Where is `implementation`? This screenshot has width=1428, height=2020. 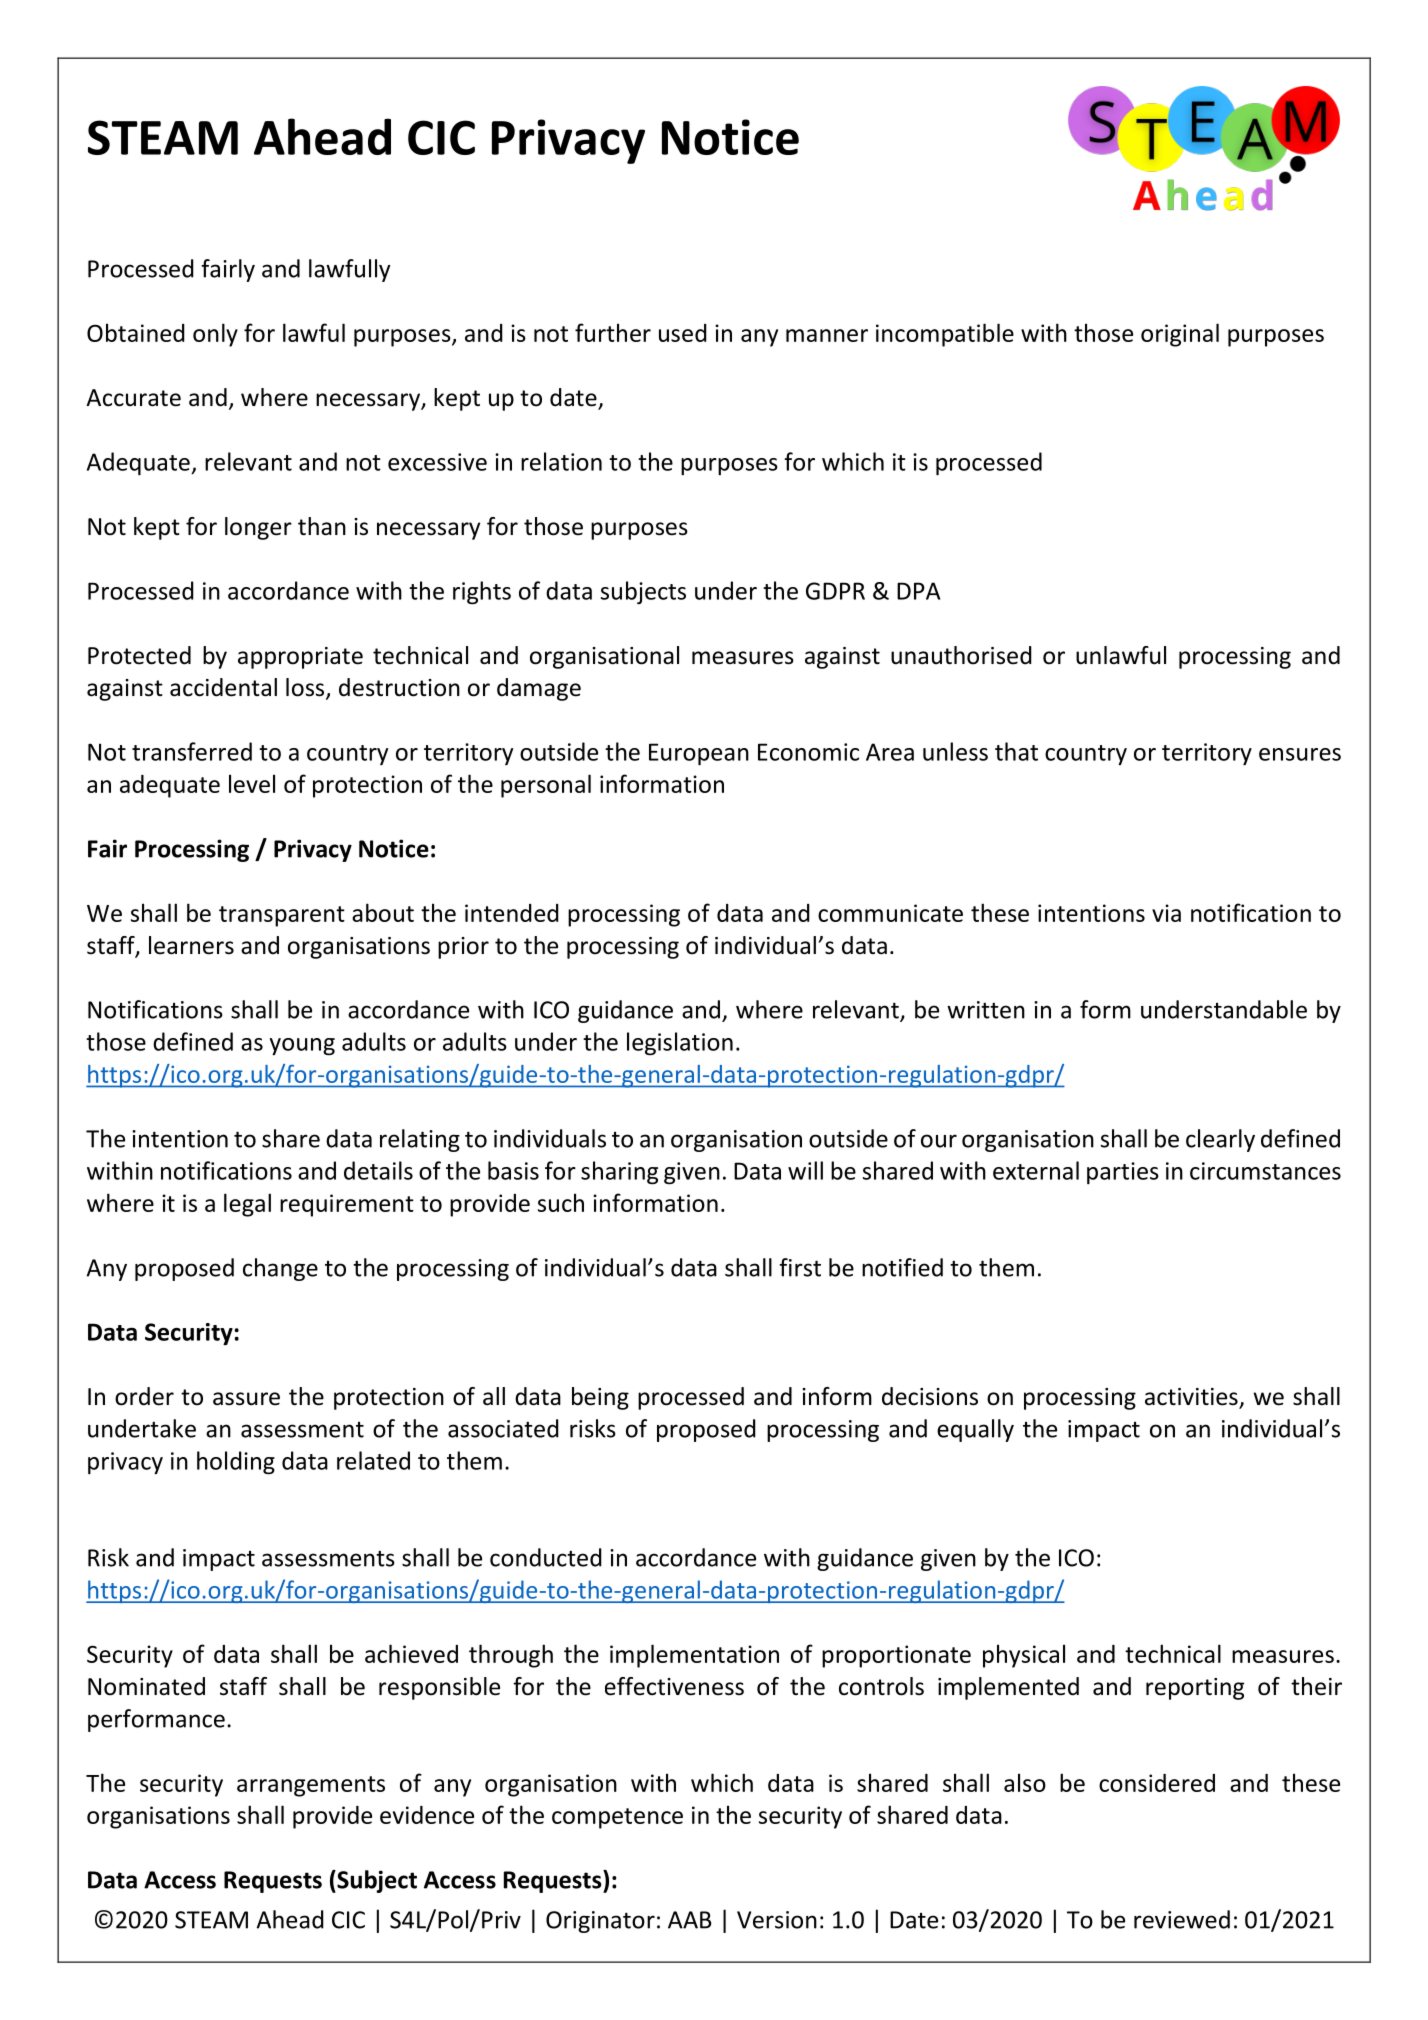
implementation is located at coordinates (694, 1656).
